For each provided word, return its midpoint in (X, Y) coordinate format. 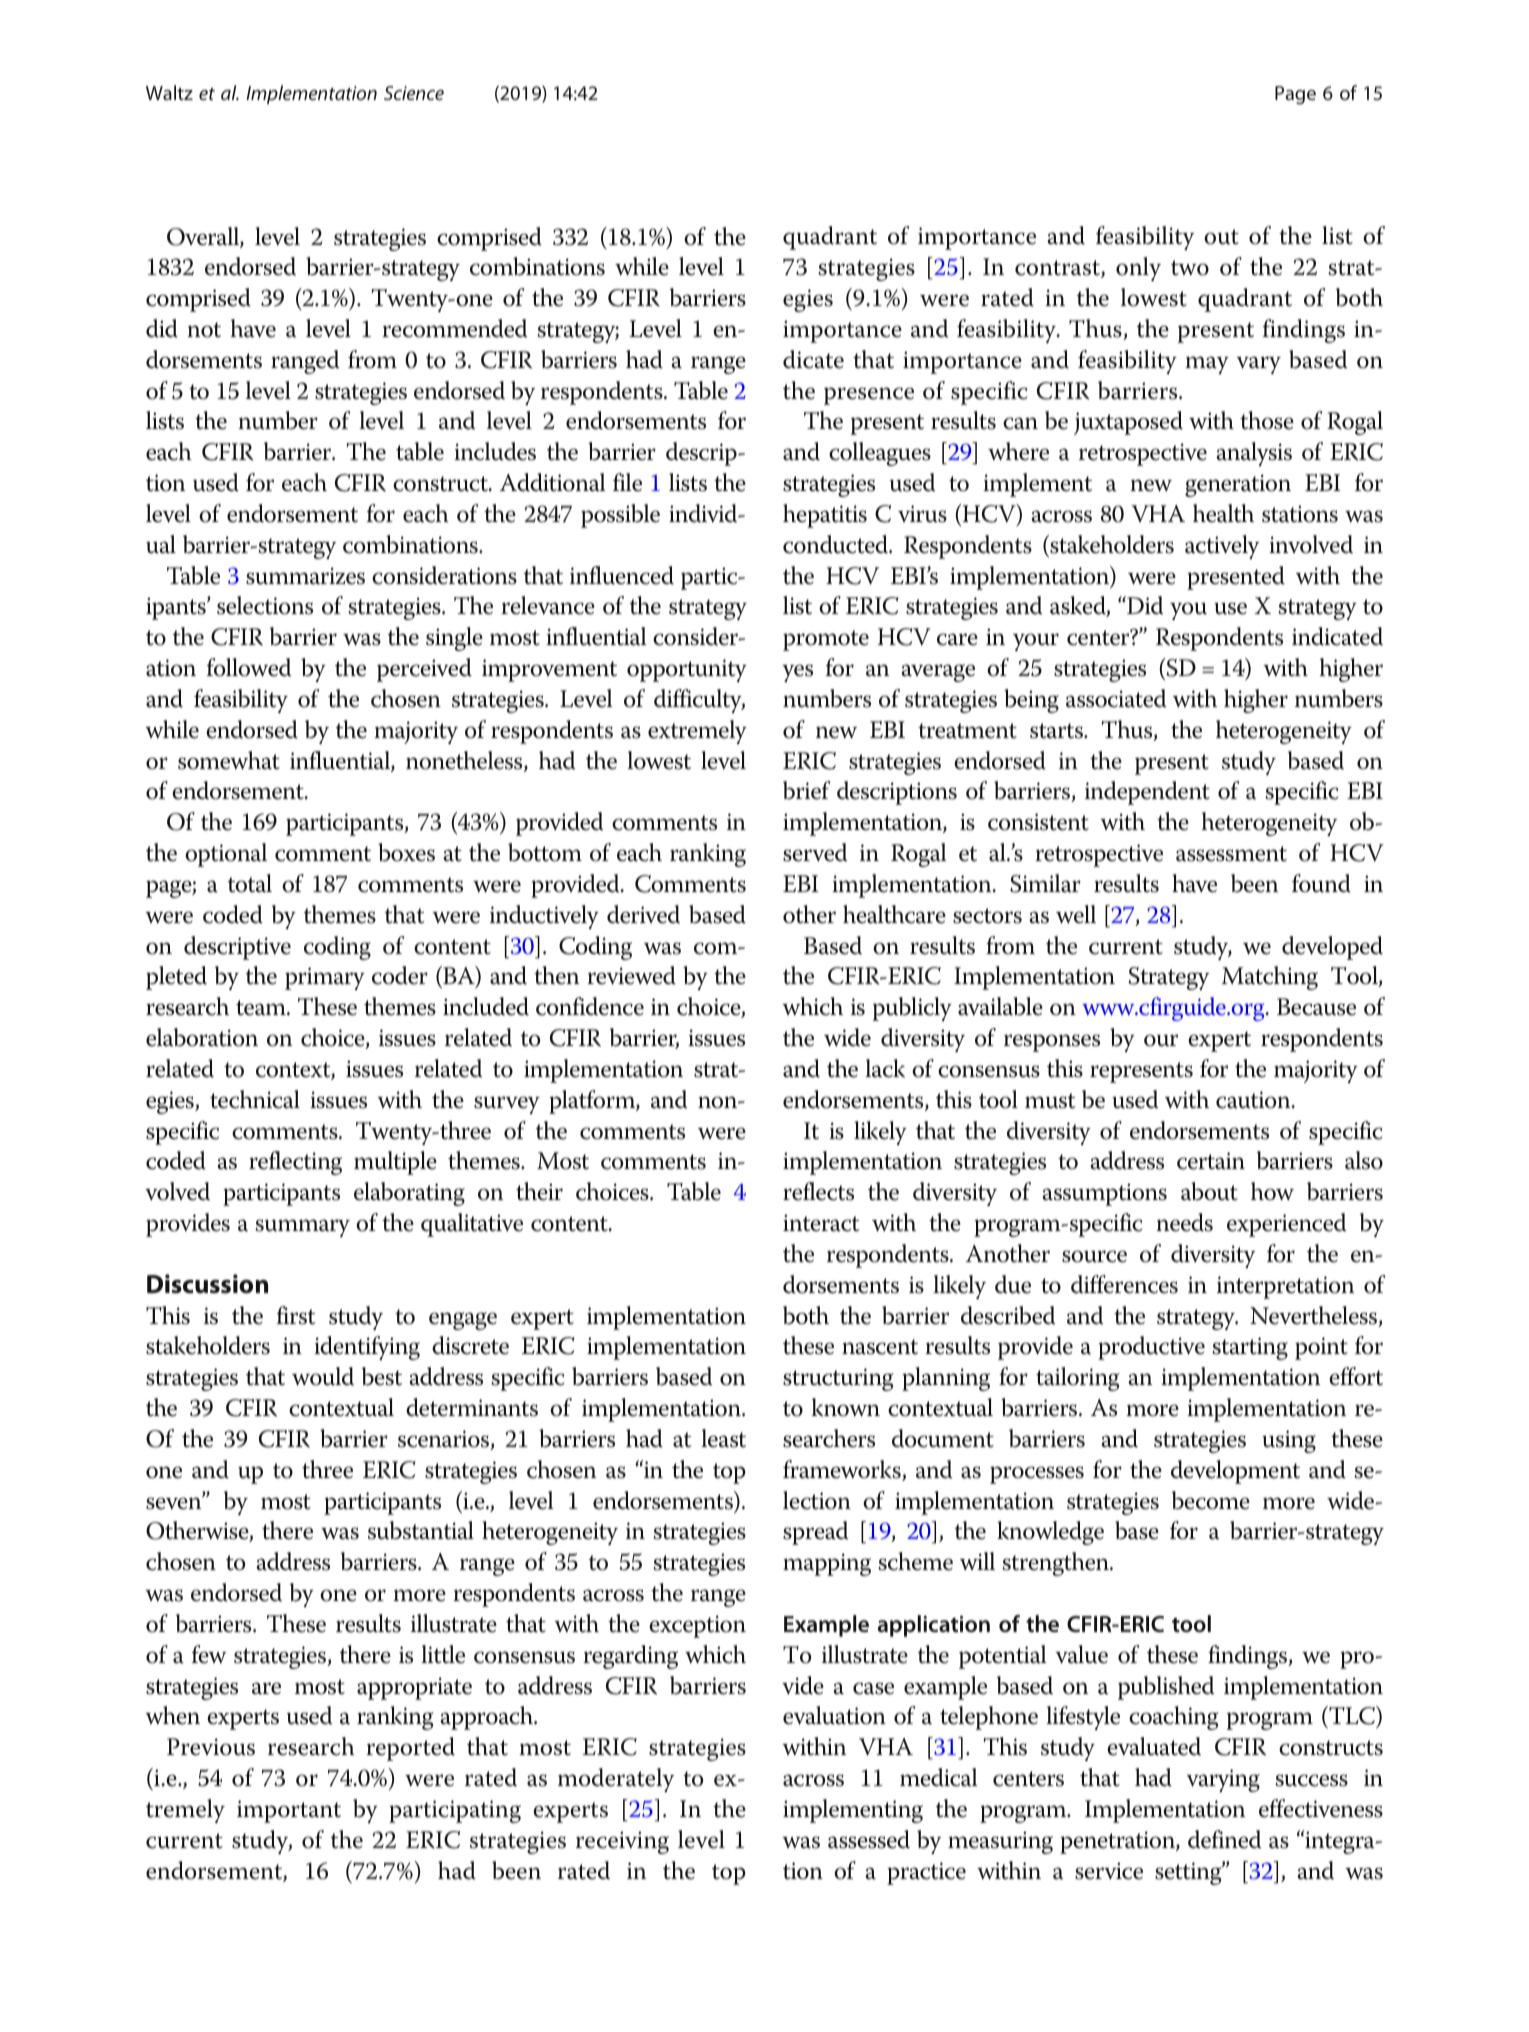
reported (410, 1749)
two (1190, 268)
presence (869, 396)
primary (325, 978)
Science (414, 93)
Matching (1269, 978)
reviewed (631, 975)
